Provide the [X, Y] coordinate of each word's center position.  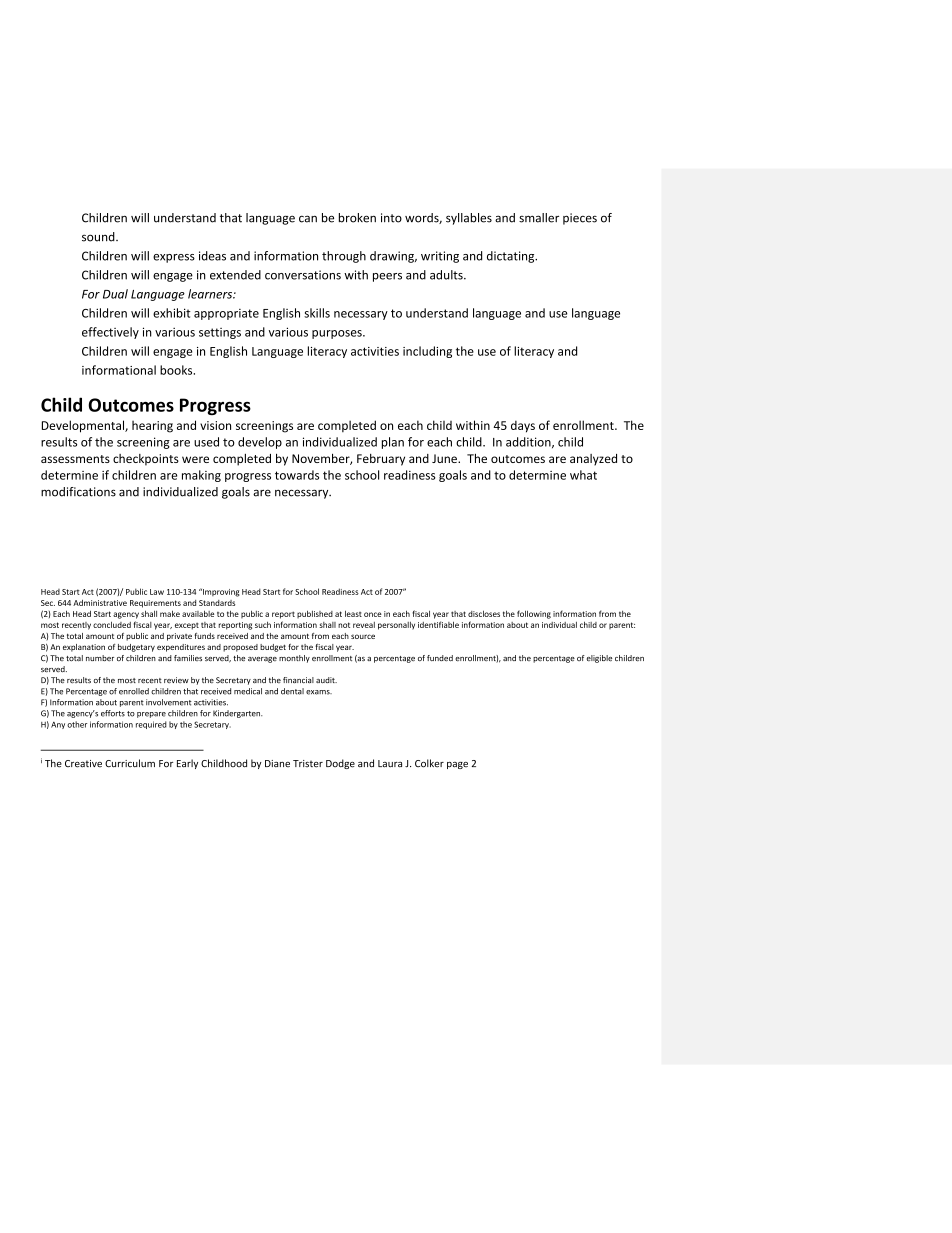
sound [99, 237]
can [308, 219]
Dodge [340, 764]
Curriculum [130, 763]
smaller [539, 218]
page [457, 765]
